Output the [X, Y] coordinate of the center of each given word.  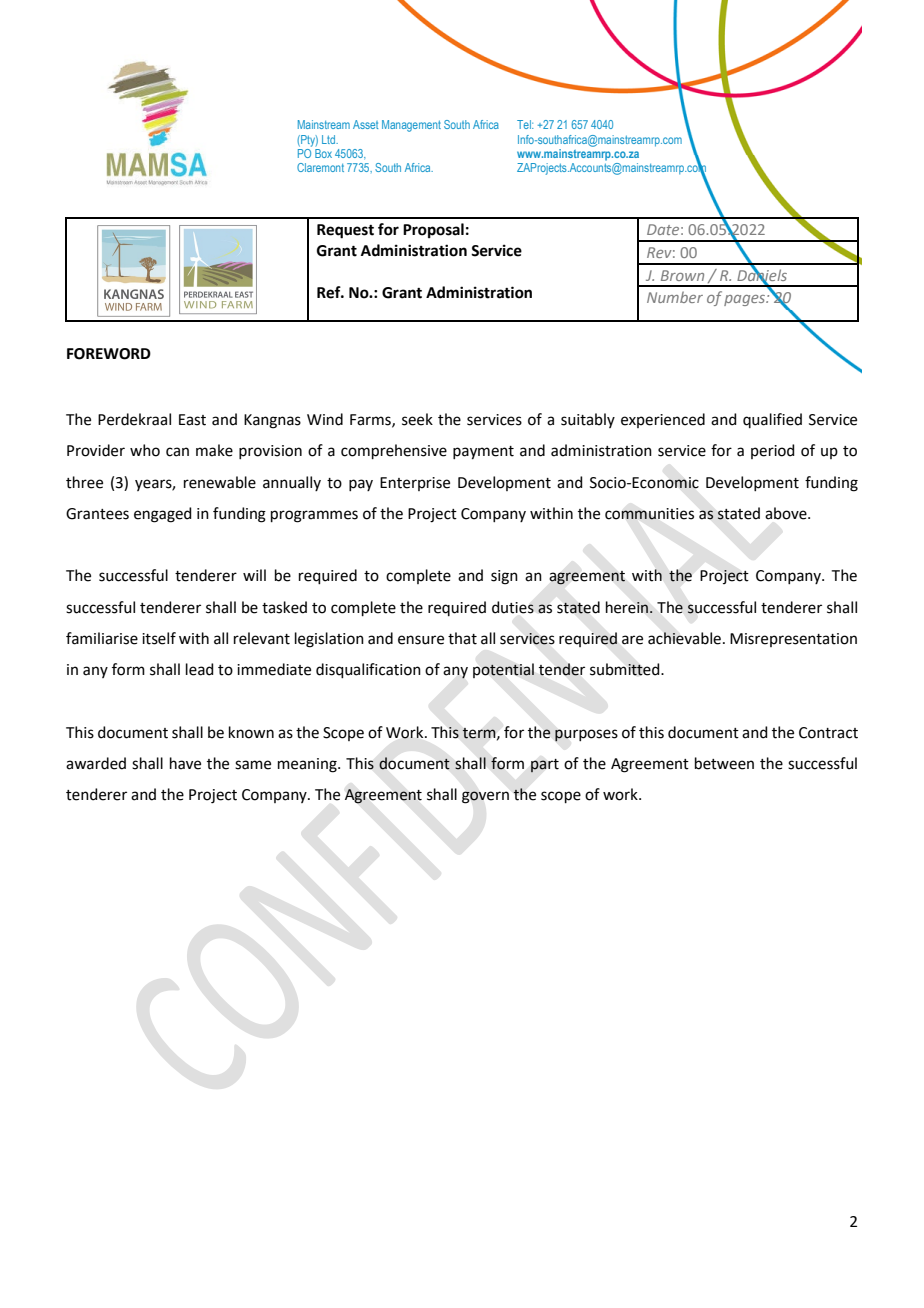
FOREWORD [109, 354]
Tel [525, 124]
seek [417, 419]
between [724, 763]
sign [504, 577]
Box [323, 153]
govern [485, 797]
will [254, 575]
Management [411, 126]
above [787, 513]
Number [675, 297]
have [185, 763]
